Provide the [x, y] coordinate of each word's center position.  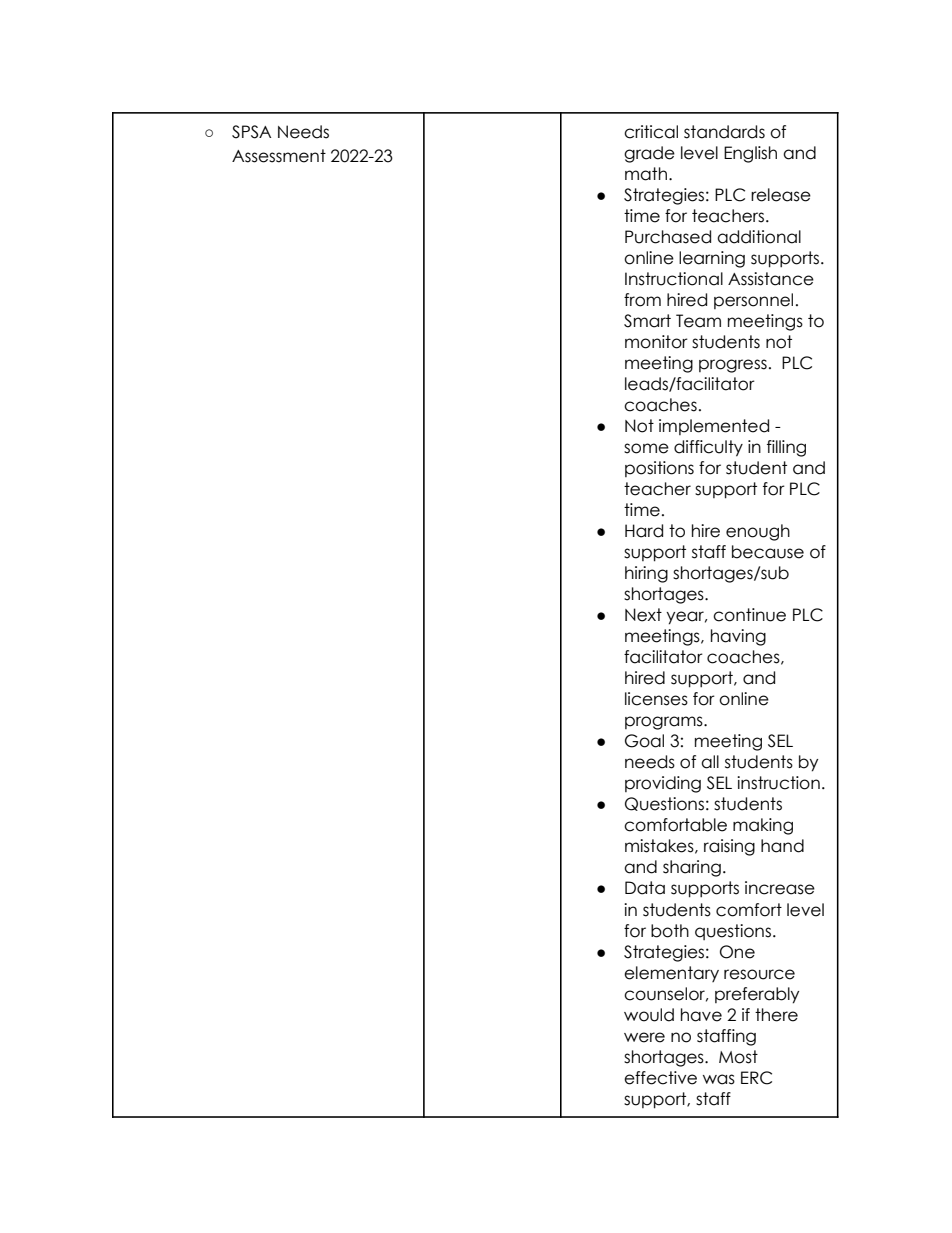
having [738, 637]
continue [749, 615]
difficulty [708, 448]
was [719, 1079]
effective [660, 1078]
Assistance [771, 279]
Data [645, 888]
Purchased [668, 237]
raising [729, 847]
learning [712, 259]
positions [659, 469]
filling [786, 448]
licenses [656, 699]
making [763, 826]
